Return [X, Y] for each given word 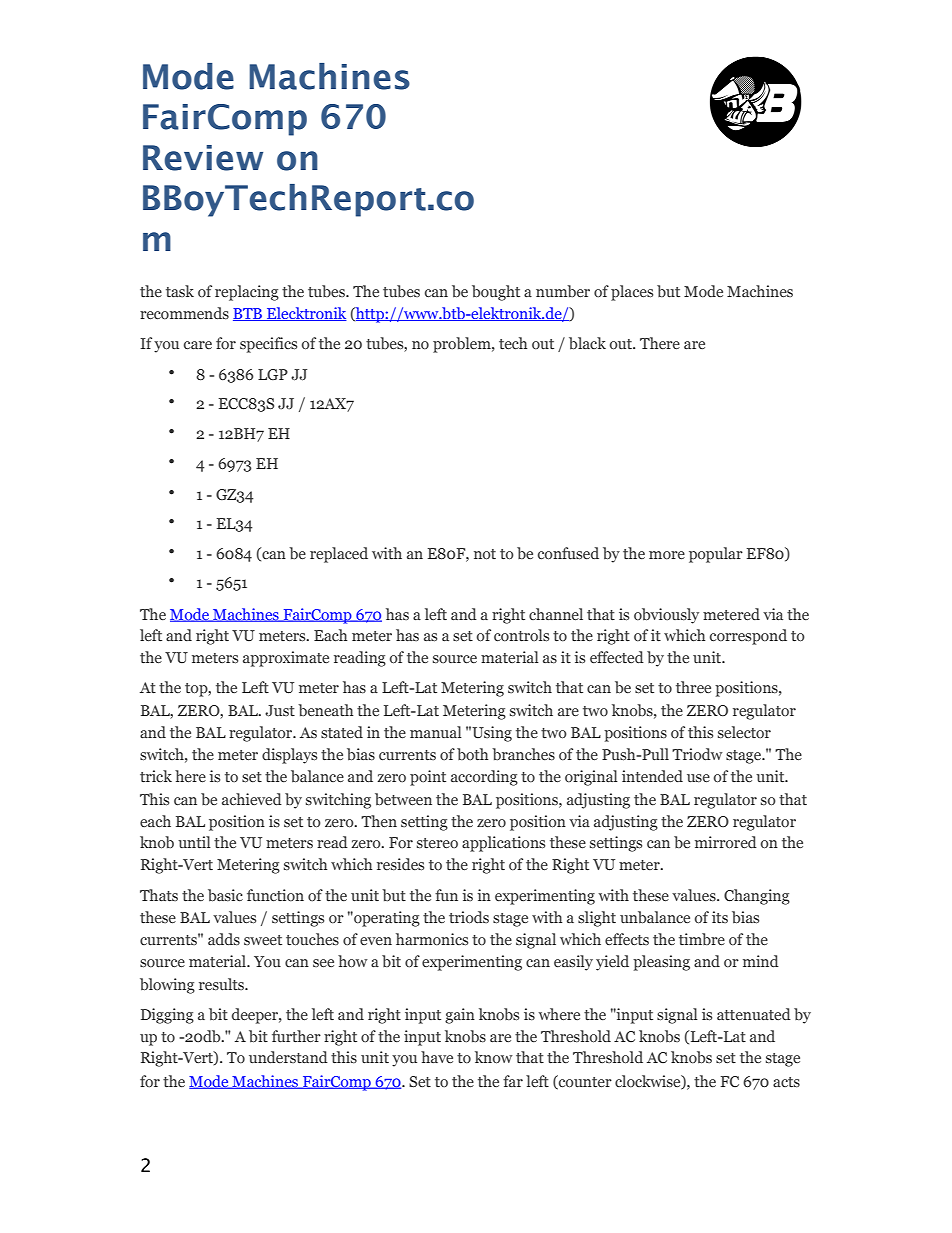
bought [496, 293]
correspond [748, 637]
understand [288, 1057]
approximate [286, 659]
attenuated [754, 1014]
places [632, 293]
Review [203, 158]
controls [521, 635]
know [493, 1057]
